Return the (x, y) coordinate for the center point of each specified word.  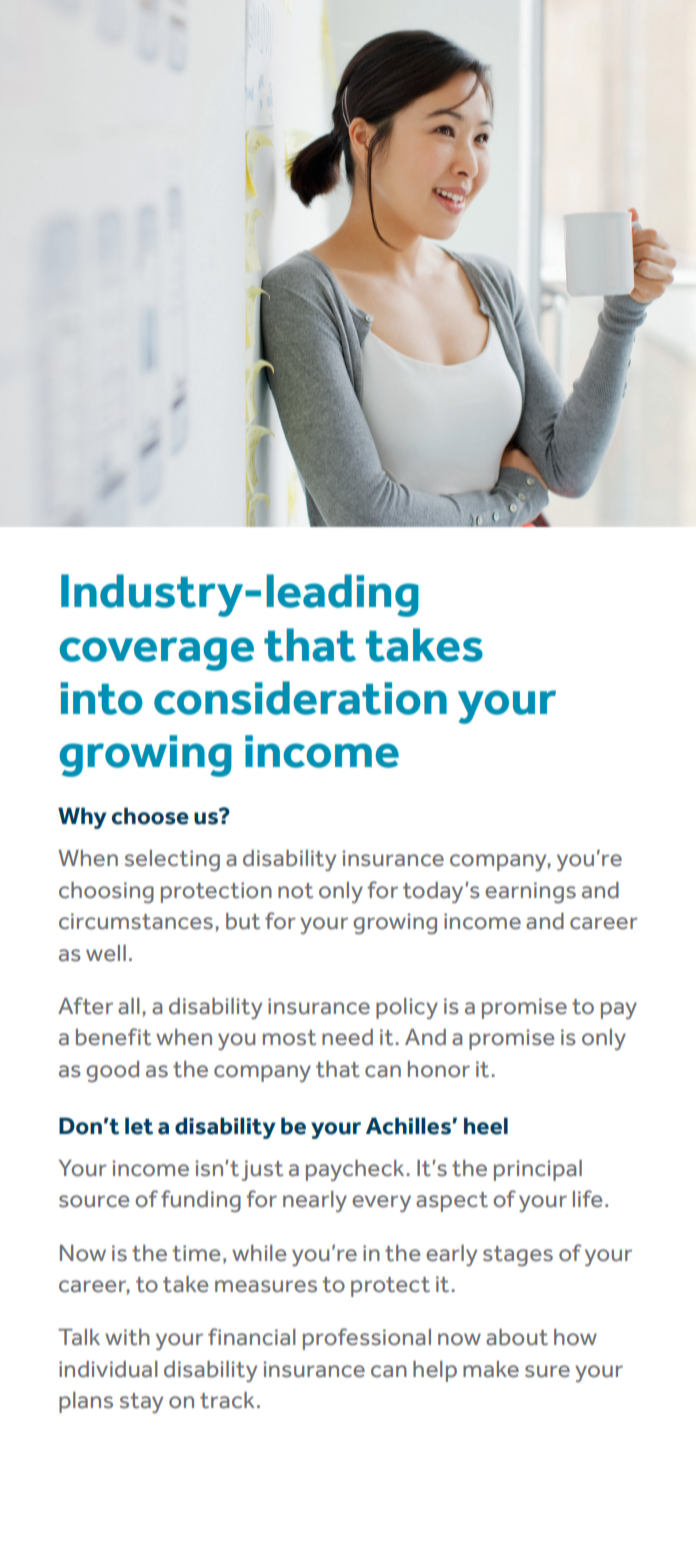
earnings (530, 892)
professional (367, 1339)
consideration (300, 698)
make (491, 1369)
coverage (156, 654)
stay (141, 1403)
